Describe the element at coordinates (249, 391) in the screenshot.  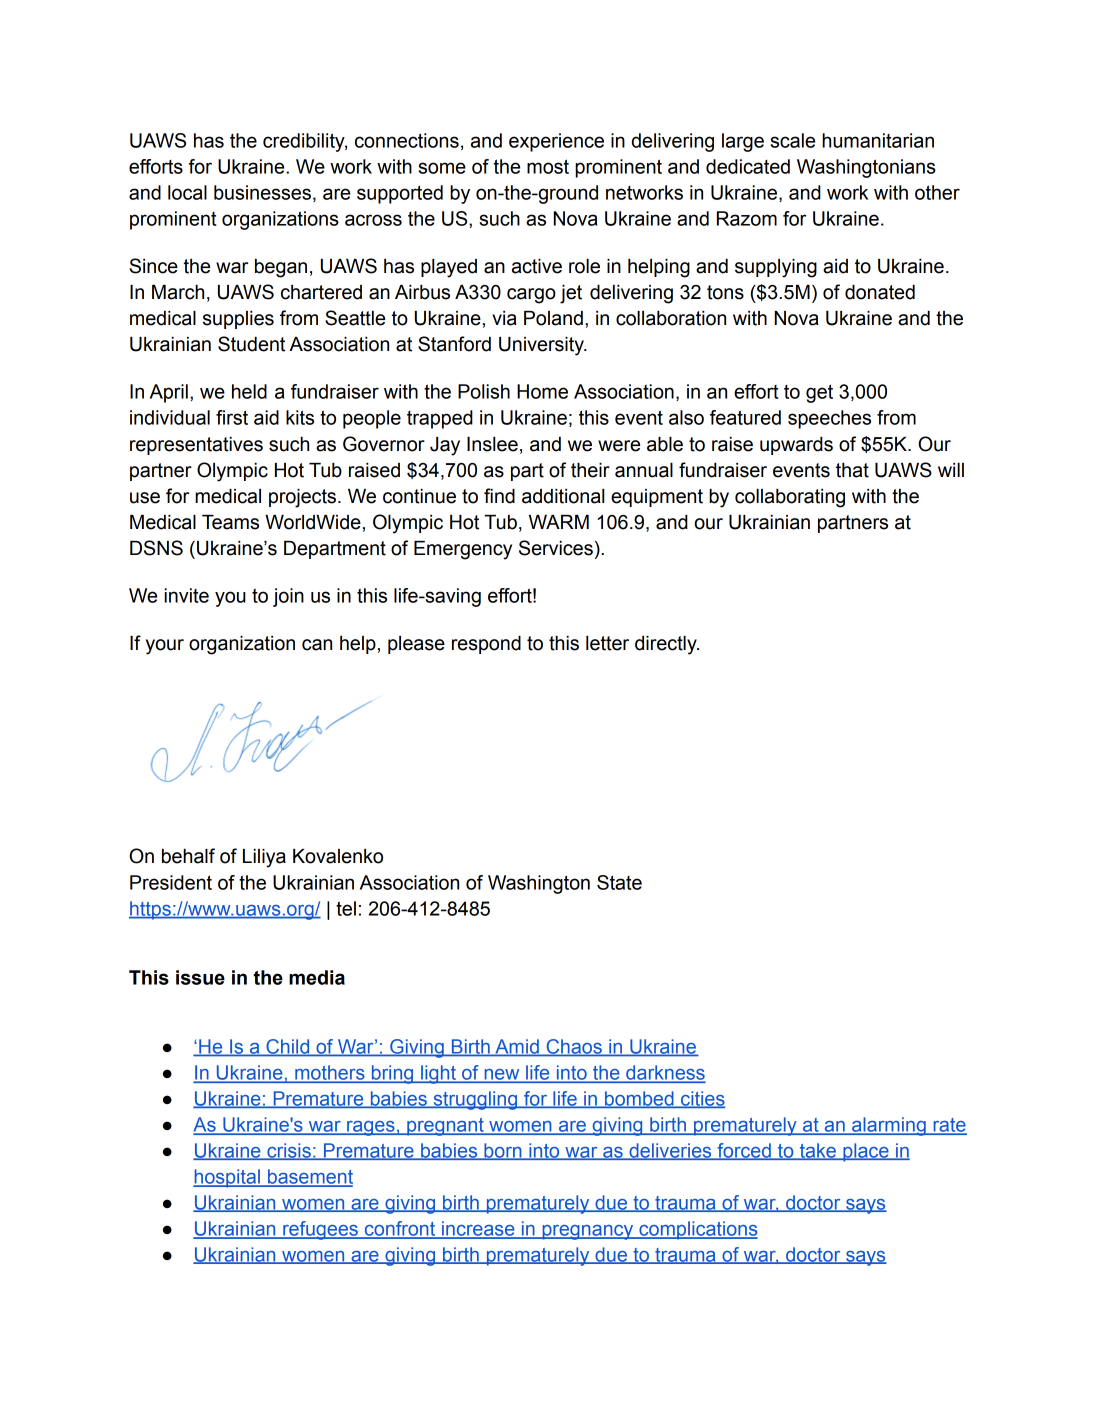
I see `held` at that location.
